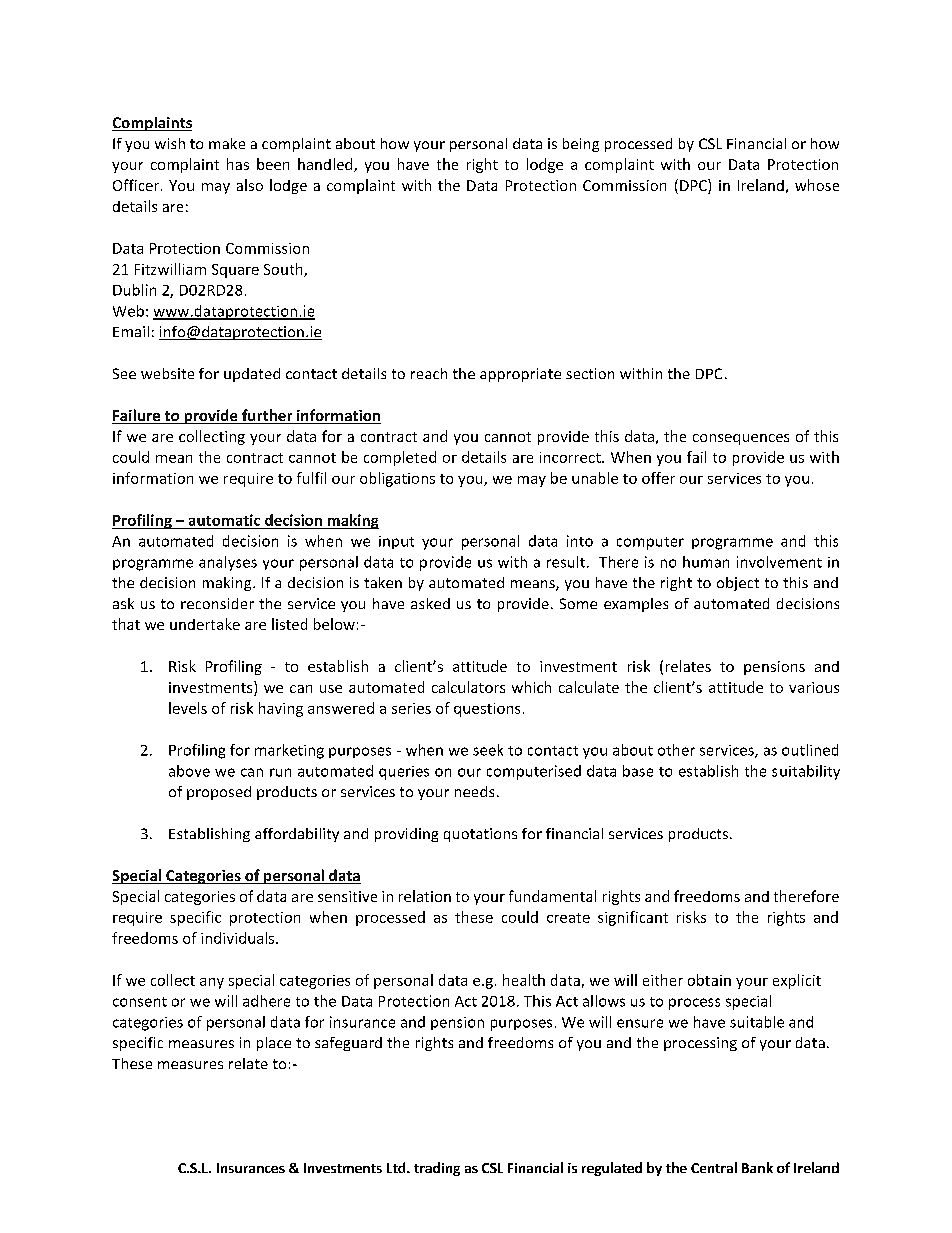 The image size is (952, 1233). What do you see at coordinates (274, 1044) in the screenshot?
I see `place` at bounding box center [274, 1044].
